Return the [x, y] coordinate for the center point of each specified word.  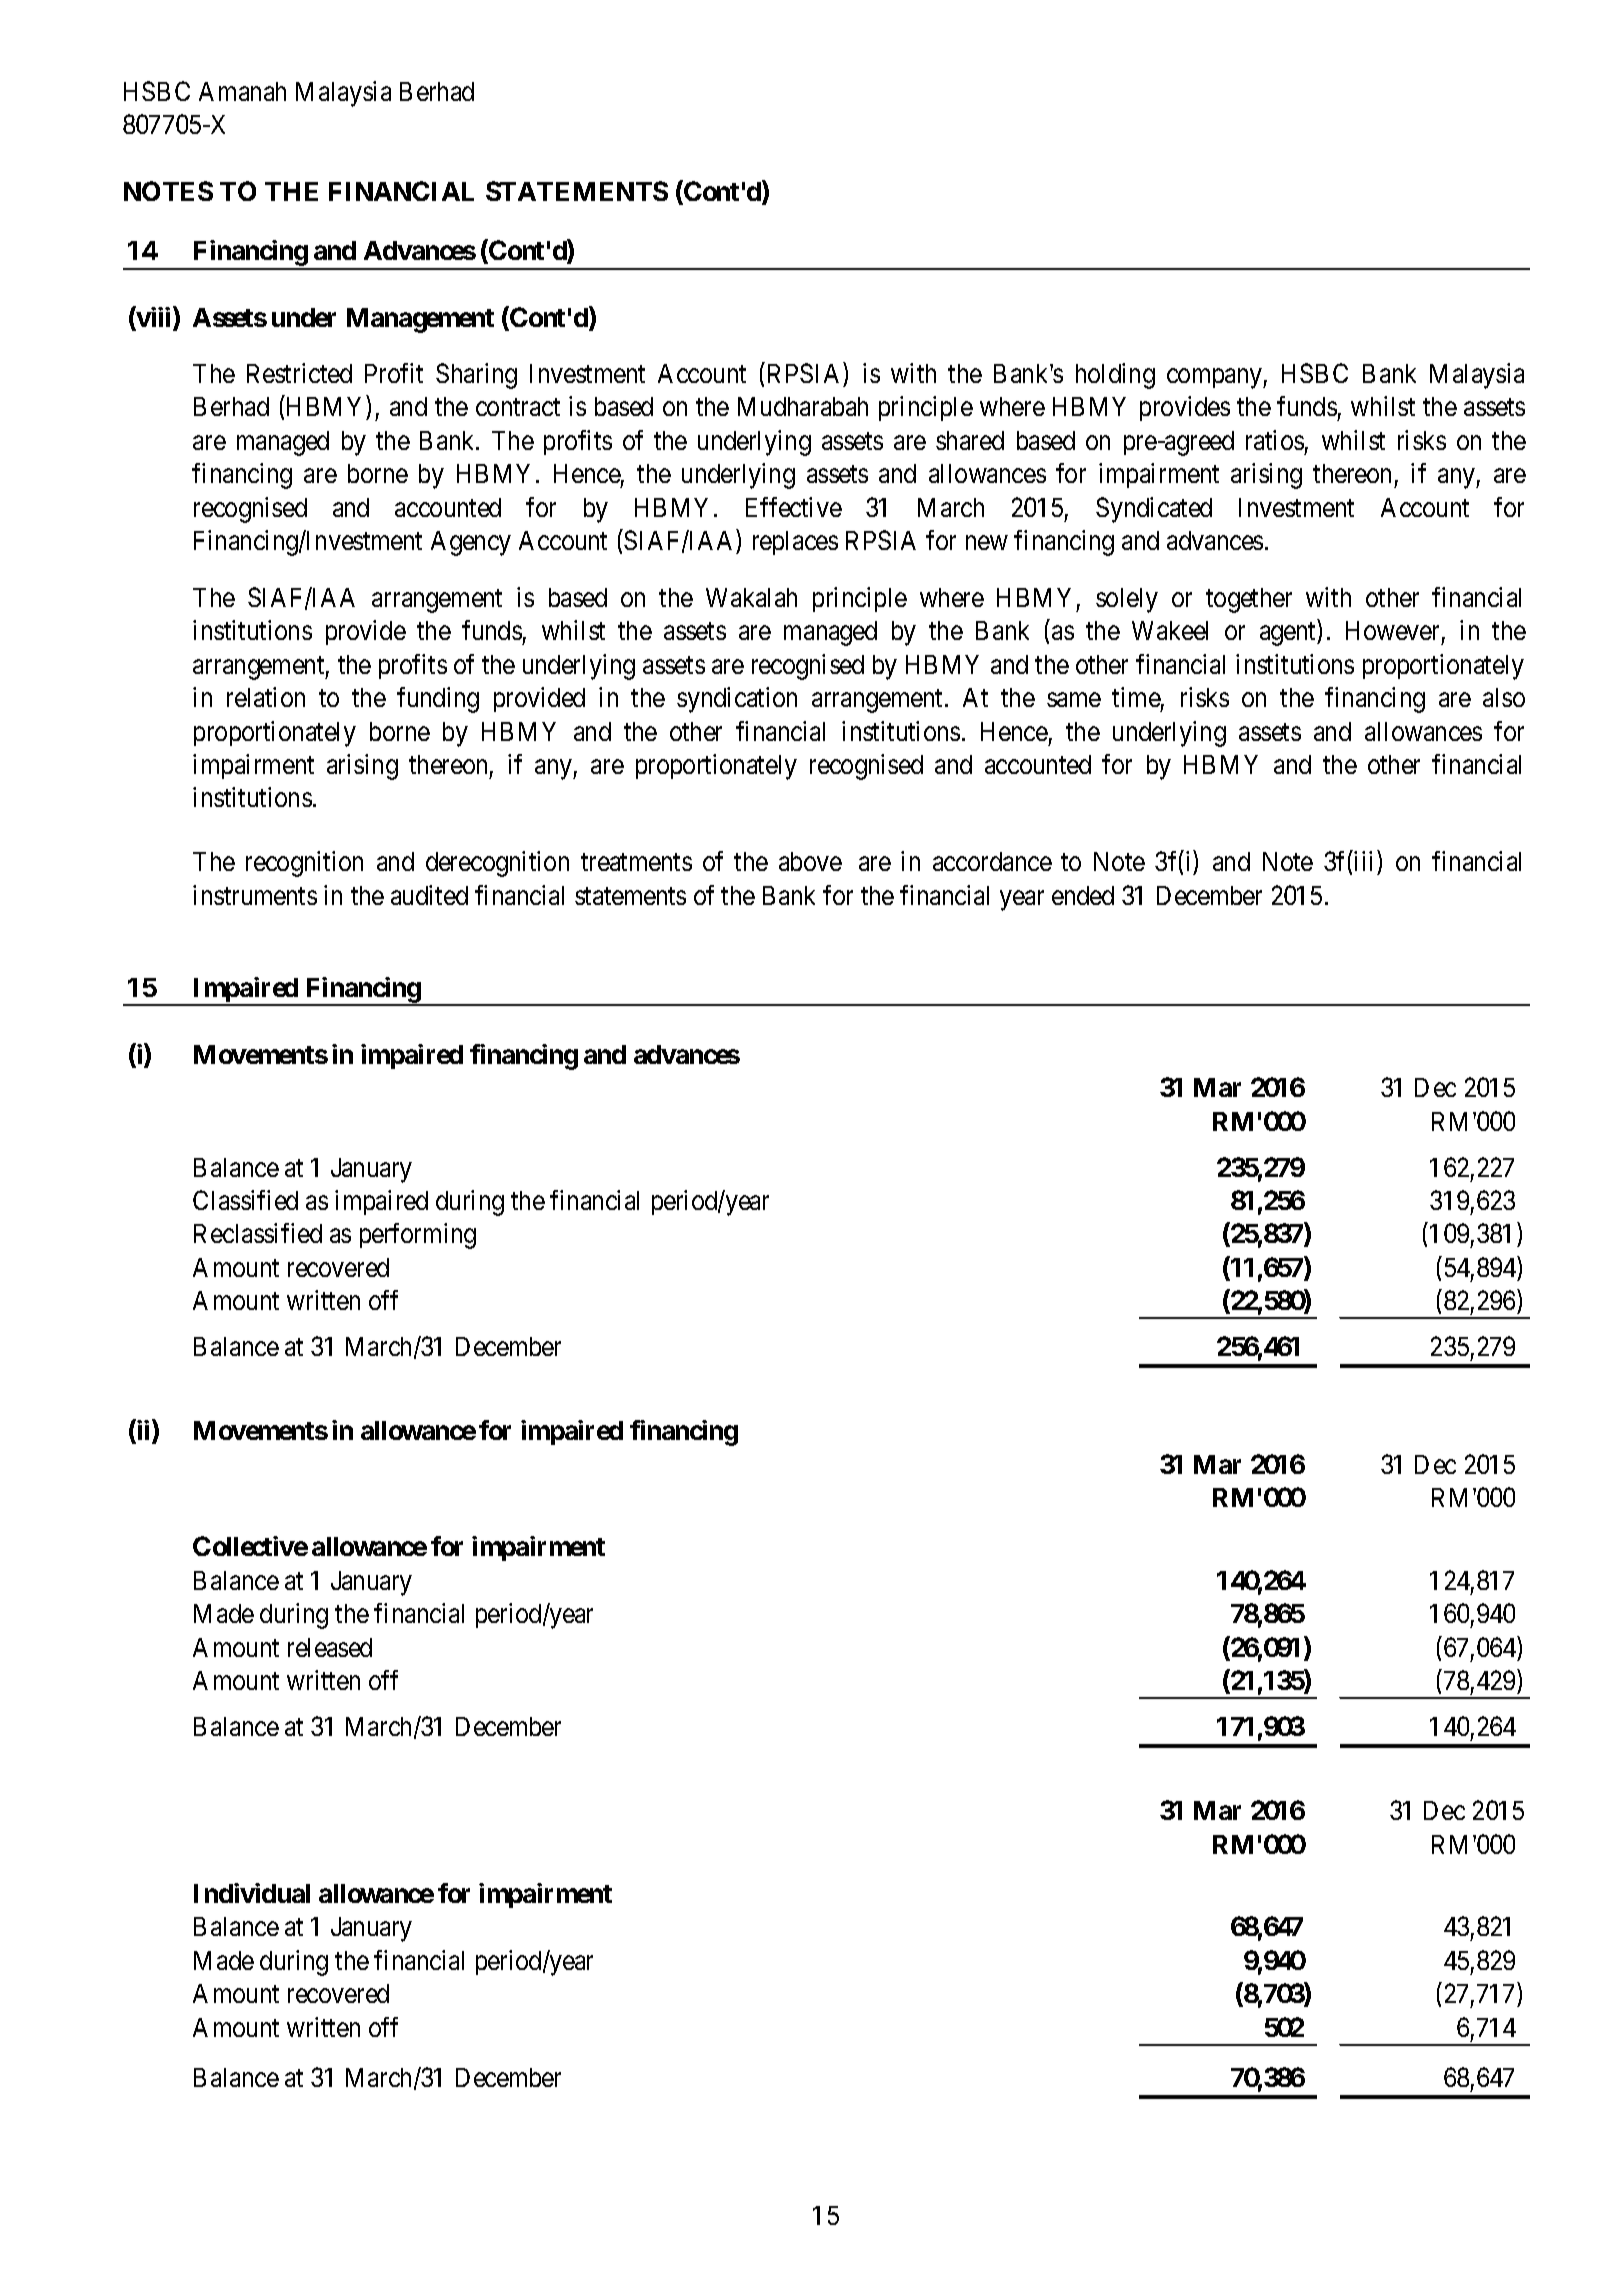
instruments [255, 895]
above [810, 861]
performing [418, 1236]
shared [970, 440]
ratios [1275, 440]
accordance [992, 861]
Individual [252, 1893]
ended [1083, 895]
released [330, 1647]
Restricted [299, 373]
